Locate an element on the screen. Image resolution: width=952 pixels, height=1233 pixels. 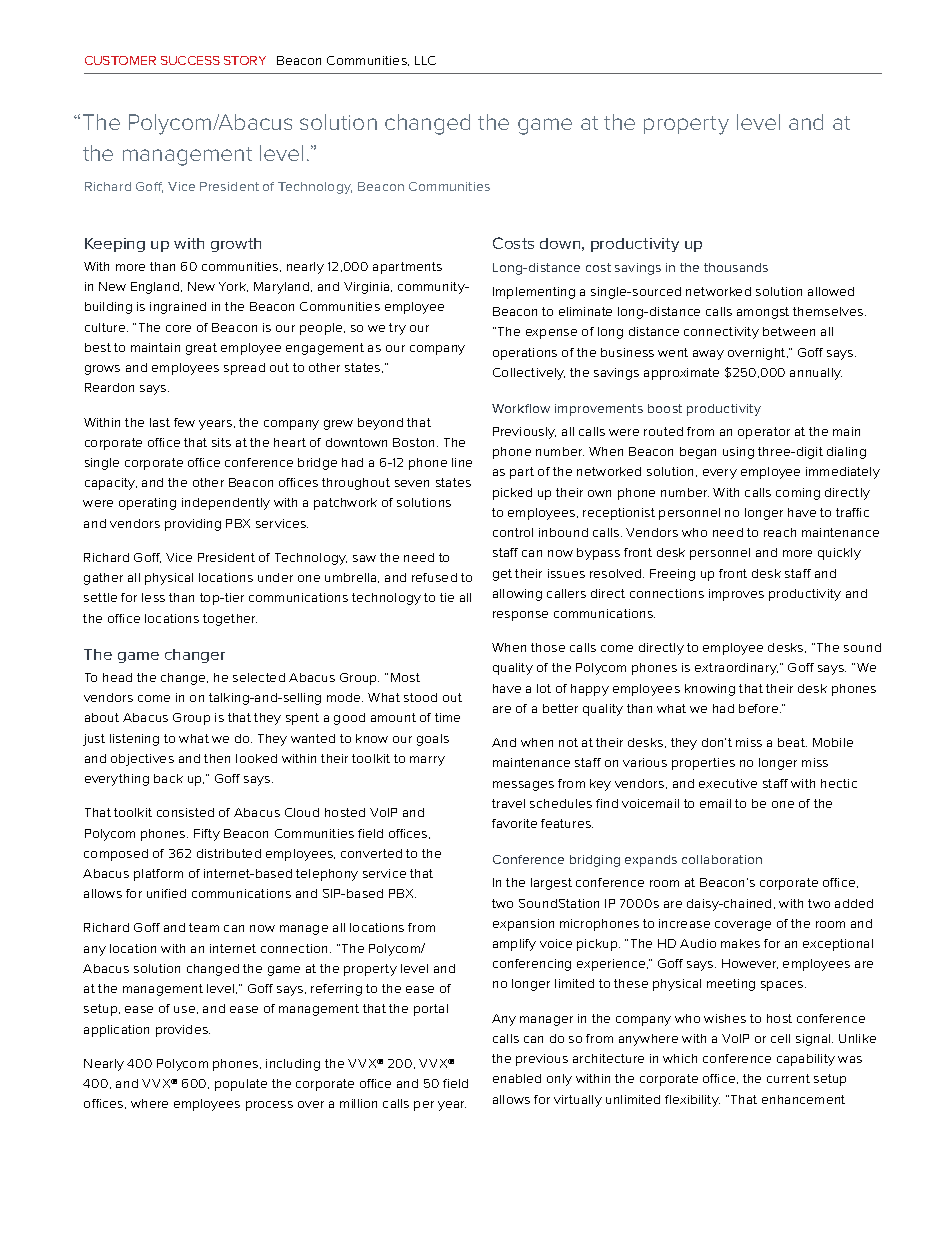
less is located at coordinates (153, 597).
